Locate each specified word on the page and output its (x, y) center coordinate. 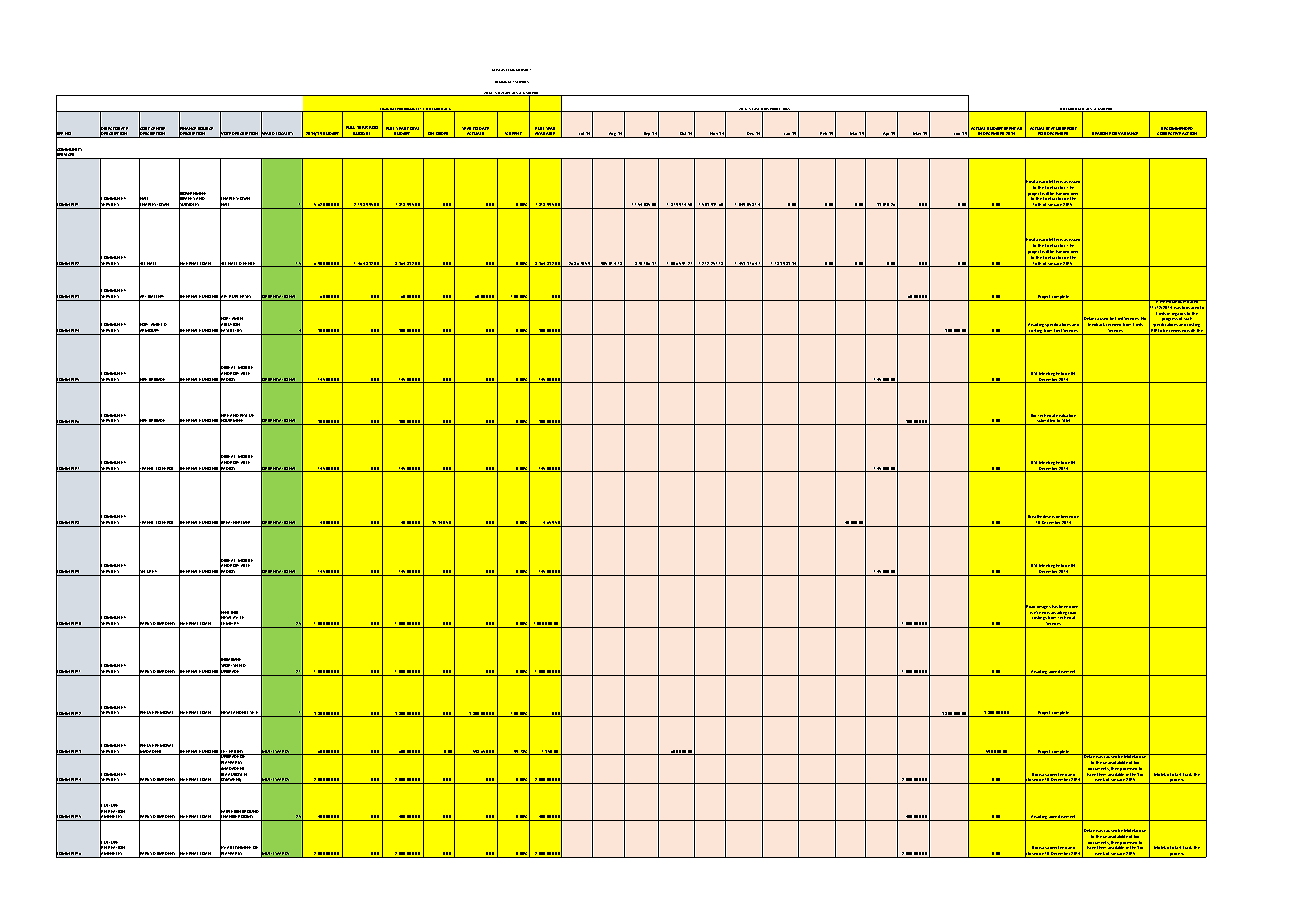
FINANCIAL (388, 110)
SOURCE (205, 130)
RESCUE (246, 417)
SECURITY (149, 572)
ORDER (443, 135)
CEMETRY (230, 624)
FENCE (250, 264)
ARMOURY (150, 331)
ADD (373, 127)
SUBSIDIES (190, 205)
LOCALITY (286, 135)
